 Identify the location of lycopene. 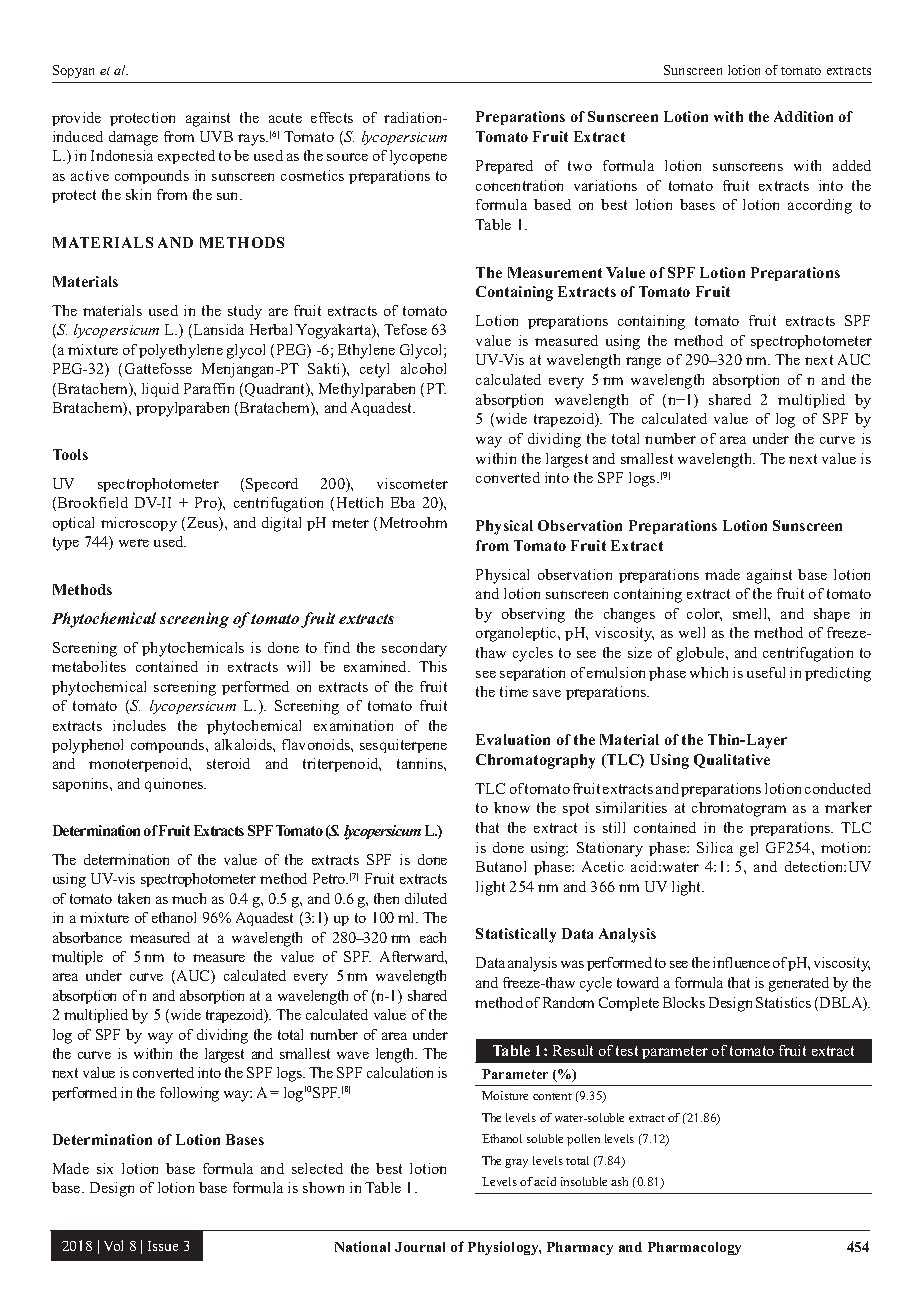
(418, 157).
